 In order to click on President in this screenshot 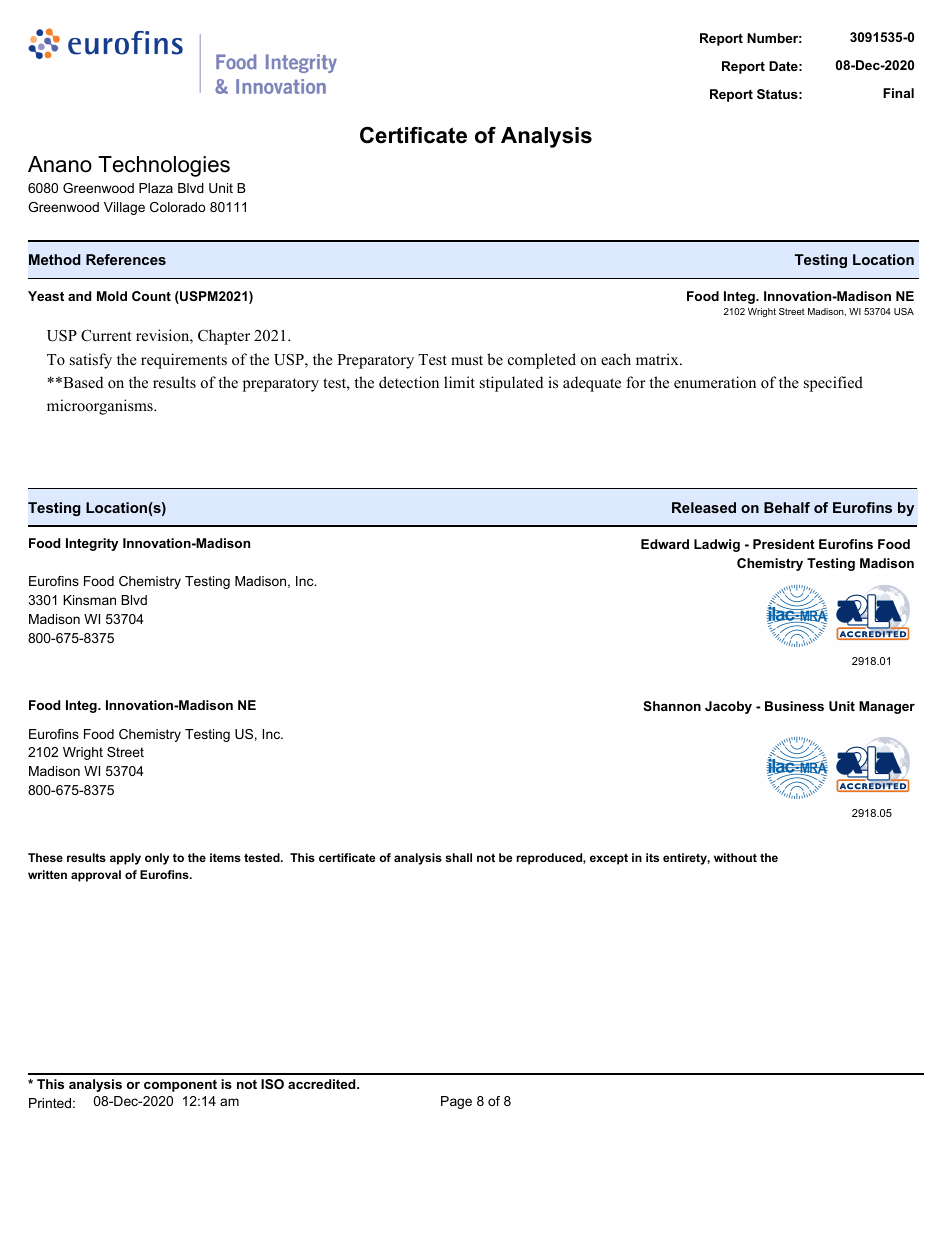, I will do `click(784, 544)`.
